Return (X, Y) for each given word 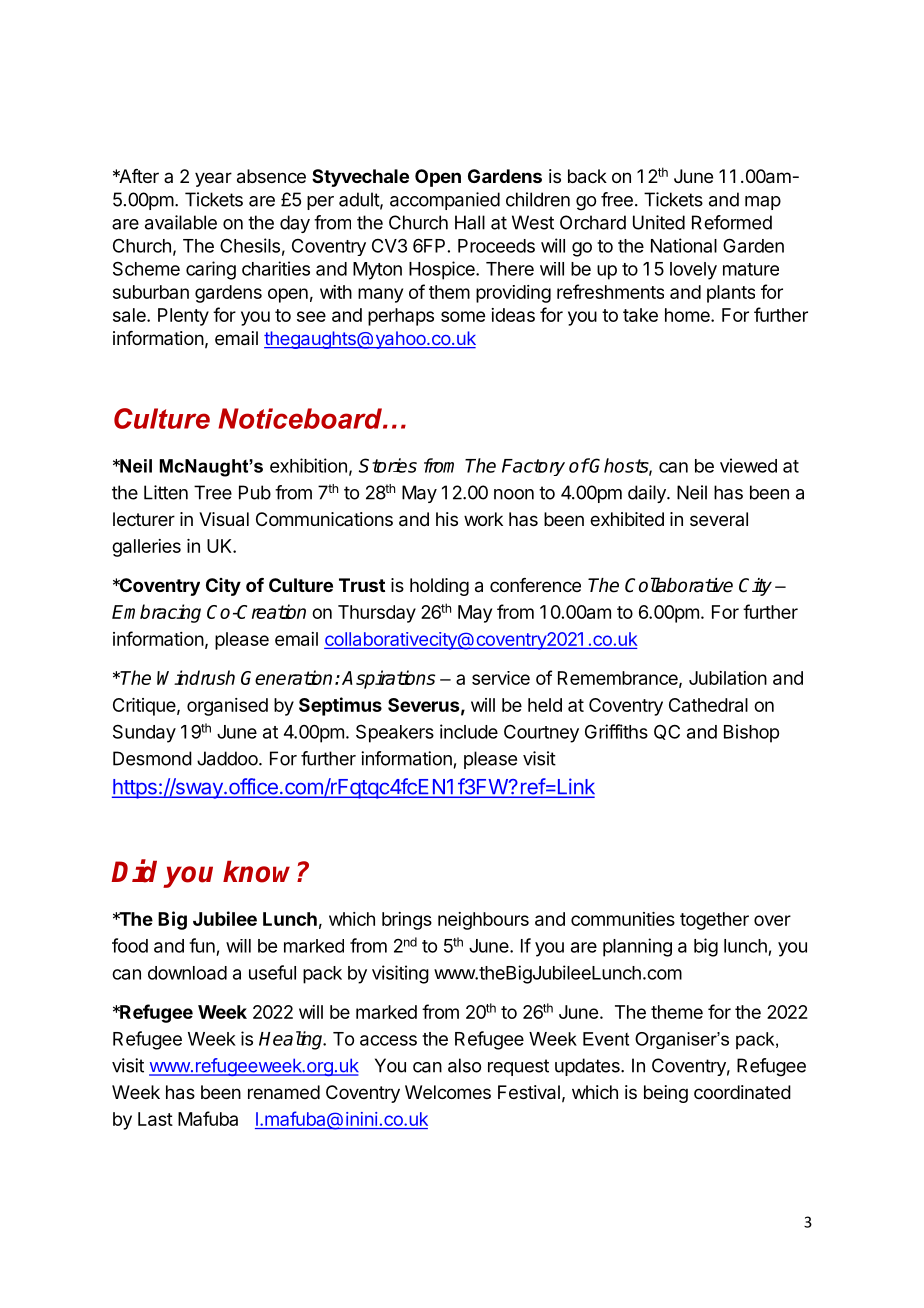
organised (227, 707)
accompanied (445, 201)
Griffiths (616, 731)
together (714, 921)
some (463, 316)
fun (202, 945)
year (213, 179)
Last (155, 1119)
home (688, 315)
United (659, 222)
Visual (224, 519)
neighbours (483, 921)
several (719, 519)
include (469, 731)
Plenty (183, 317)
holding (439, 587)
